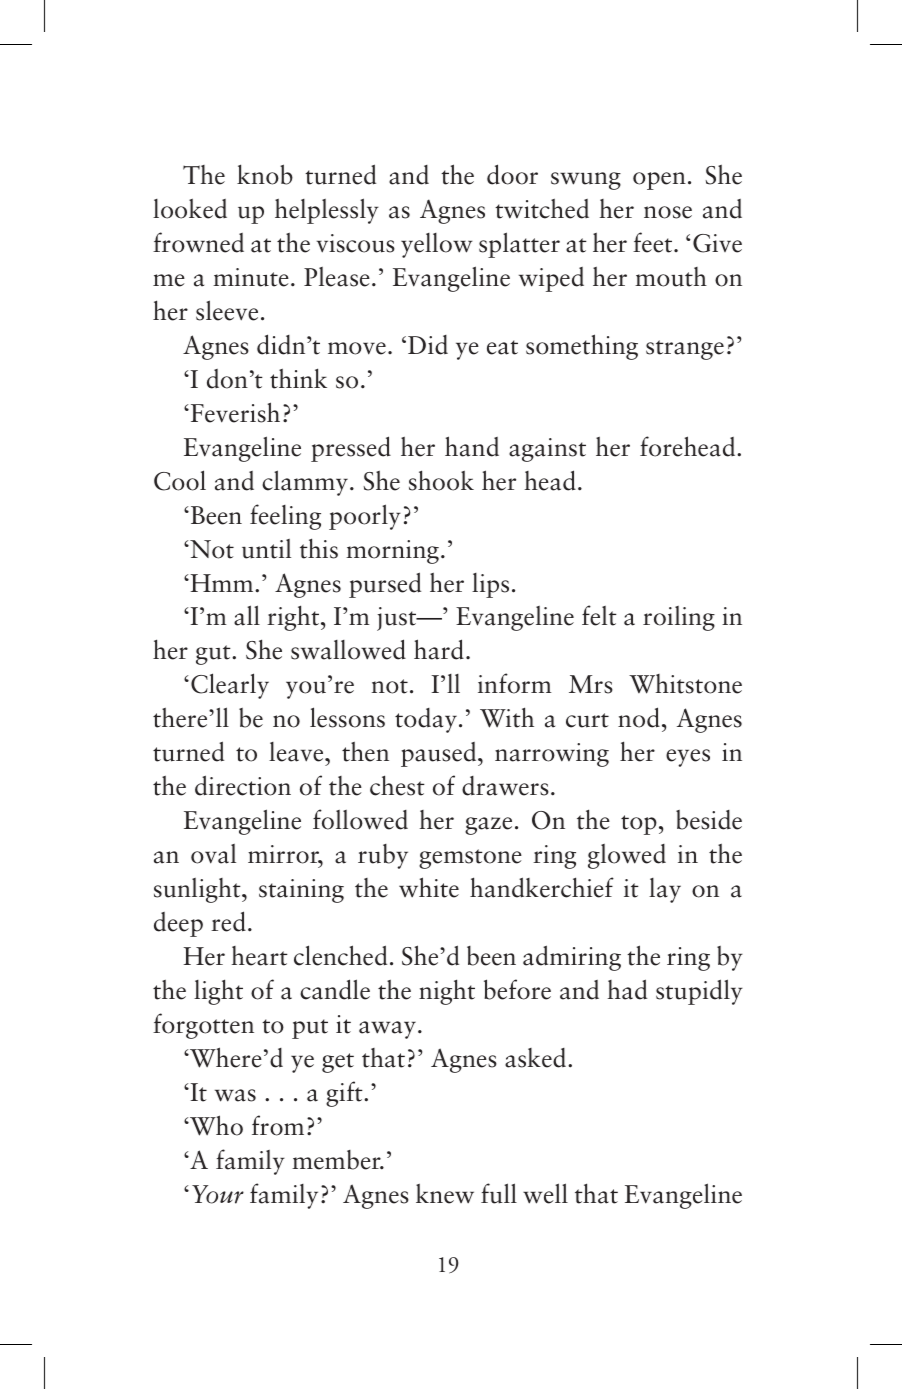  What do you see at coordinates (437, 245) in the page?
I see `yellow` at bounding box center [437, 245].
